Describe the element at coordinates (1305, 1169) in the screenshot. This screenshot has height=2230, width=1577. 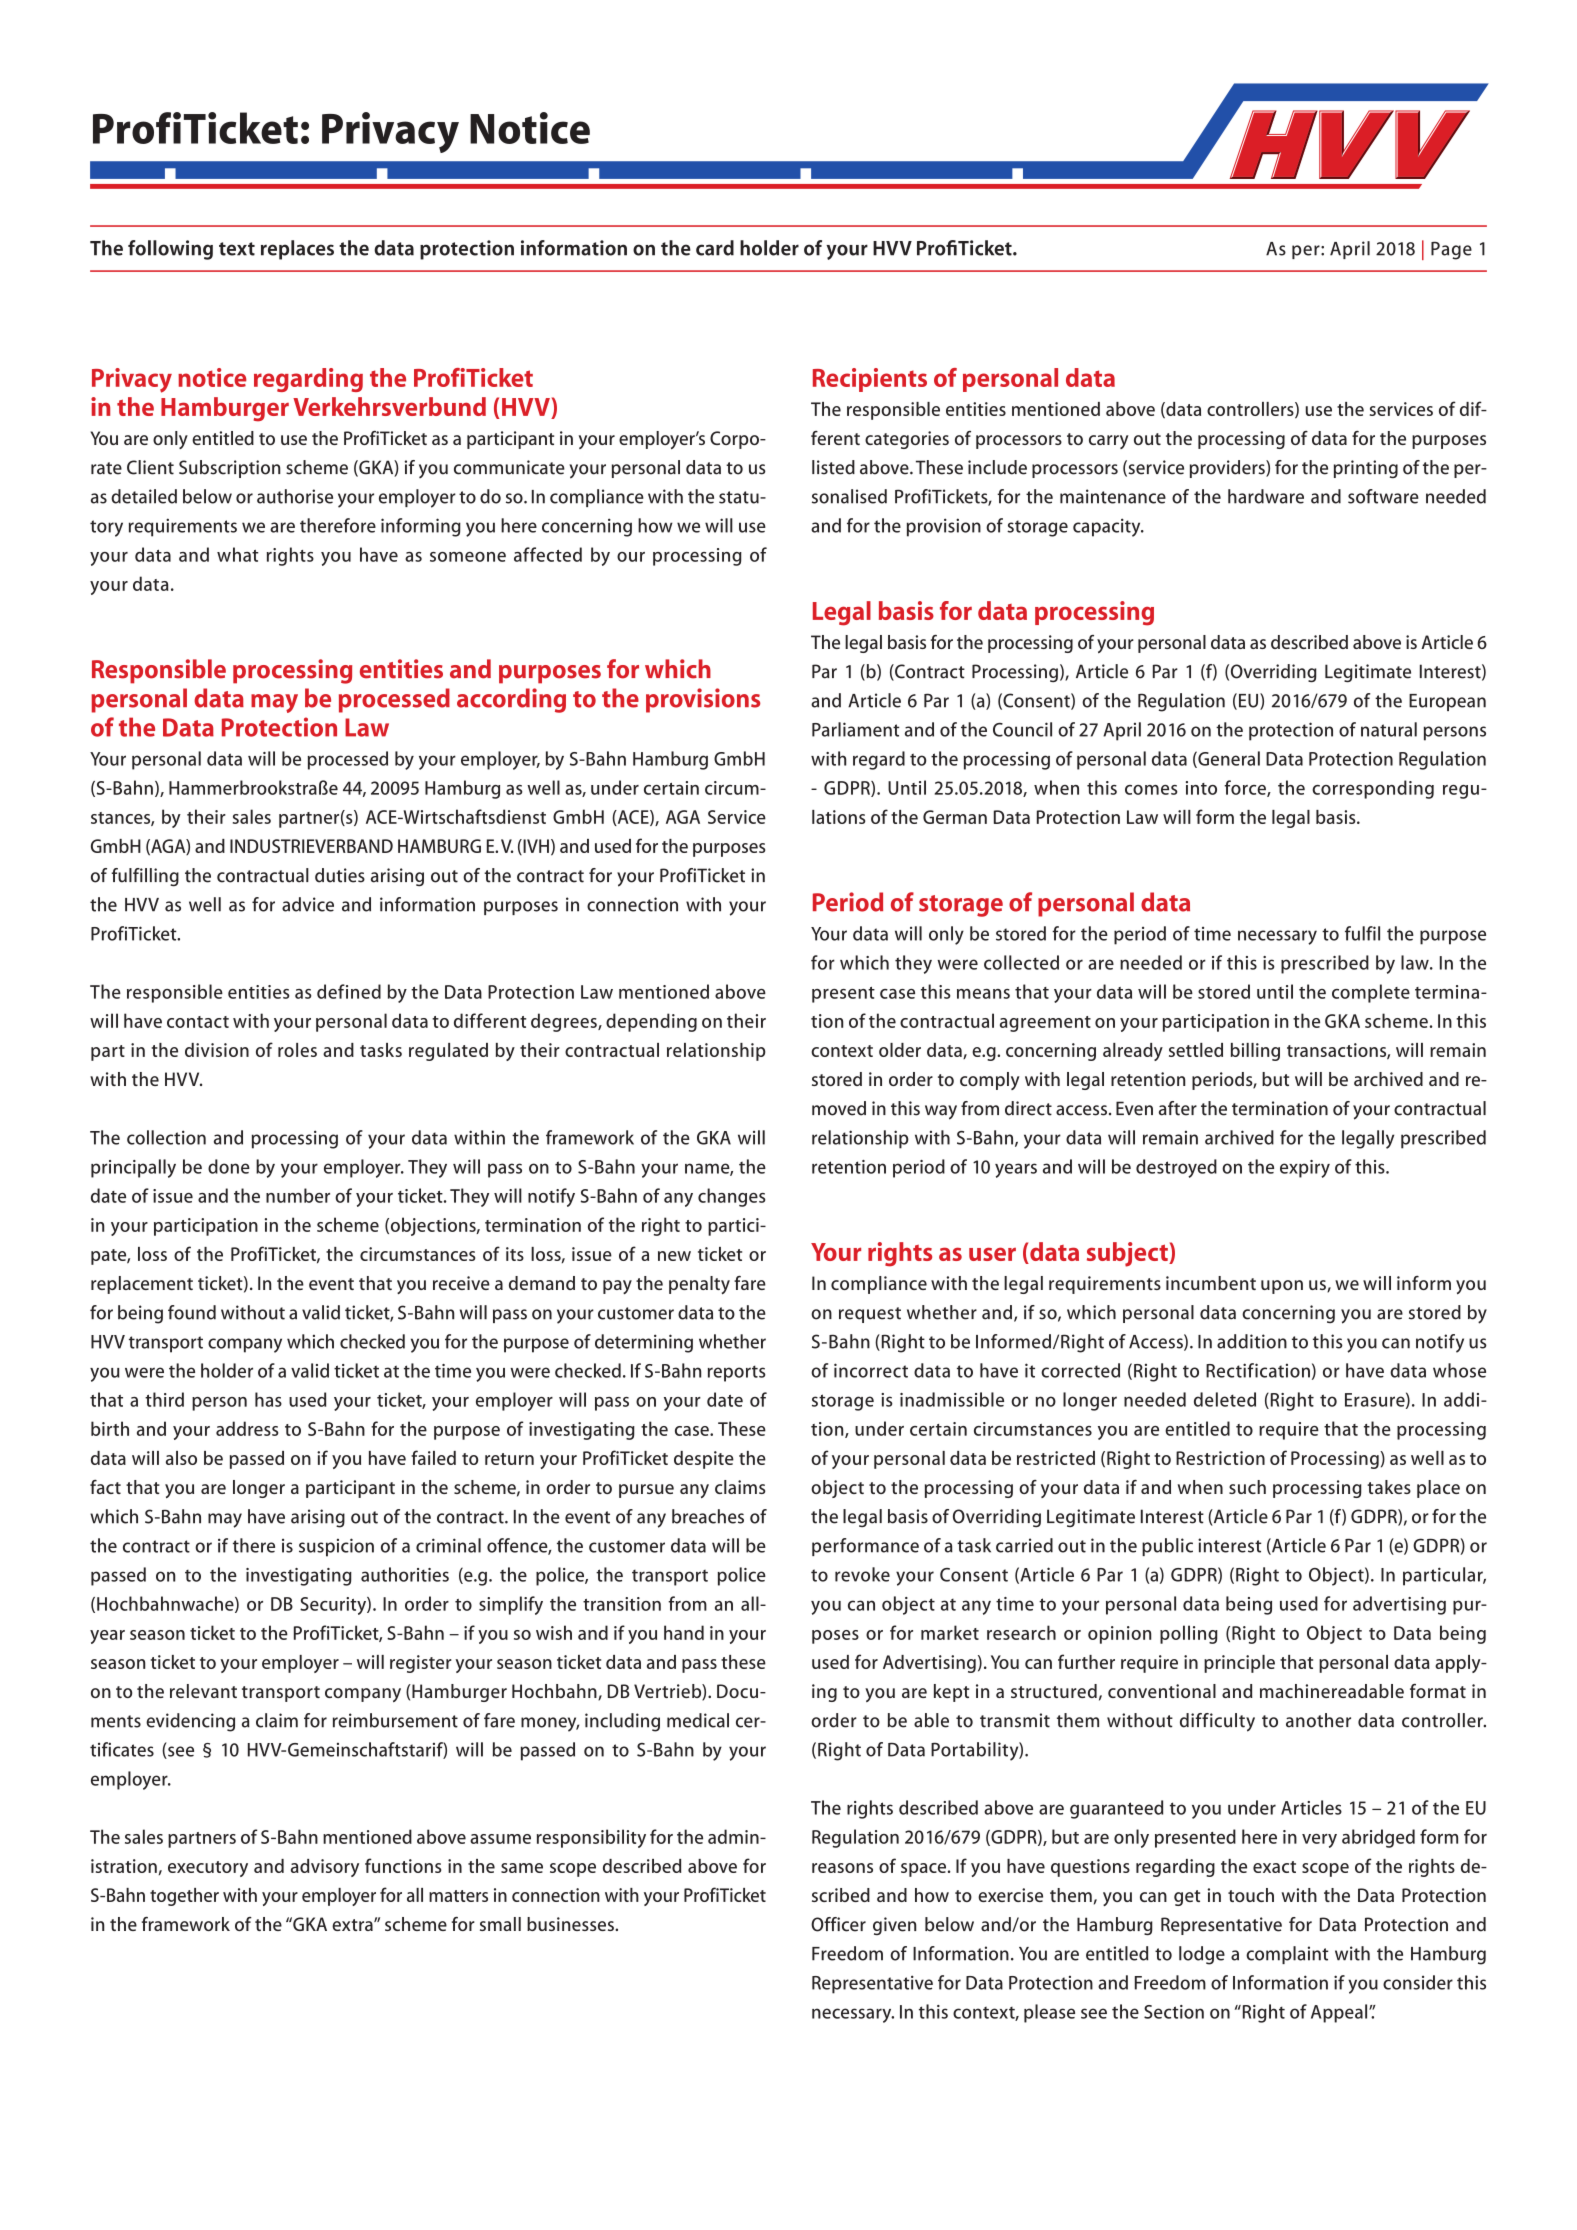
I see `expiry` at that location.
